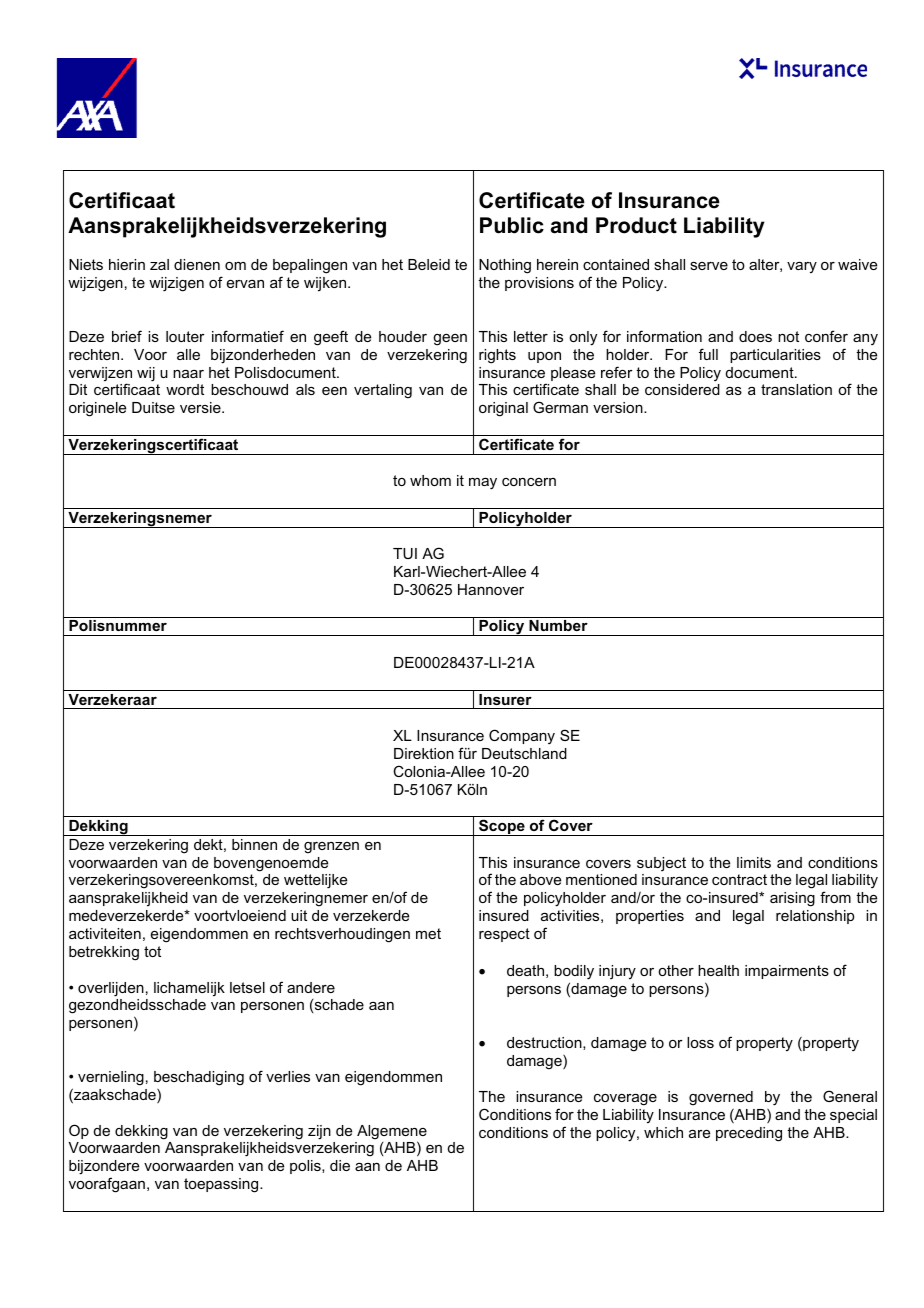 This page has height=1308, width=924. Describe the element at coordinates (796, 389) in the page. I see `translation` at that location.
